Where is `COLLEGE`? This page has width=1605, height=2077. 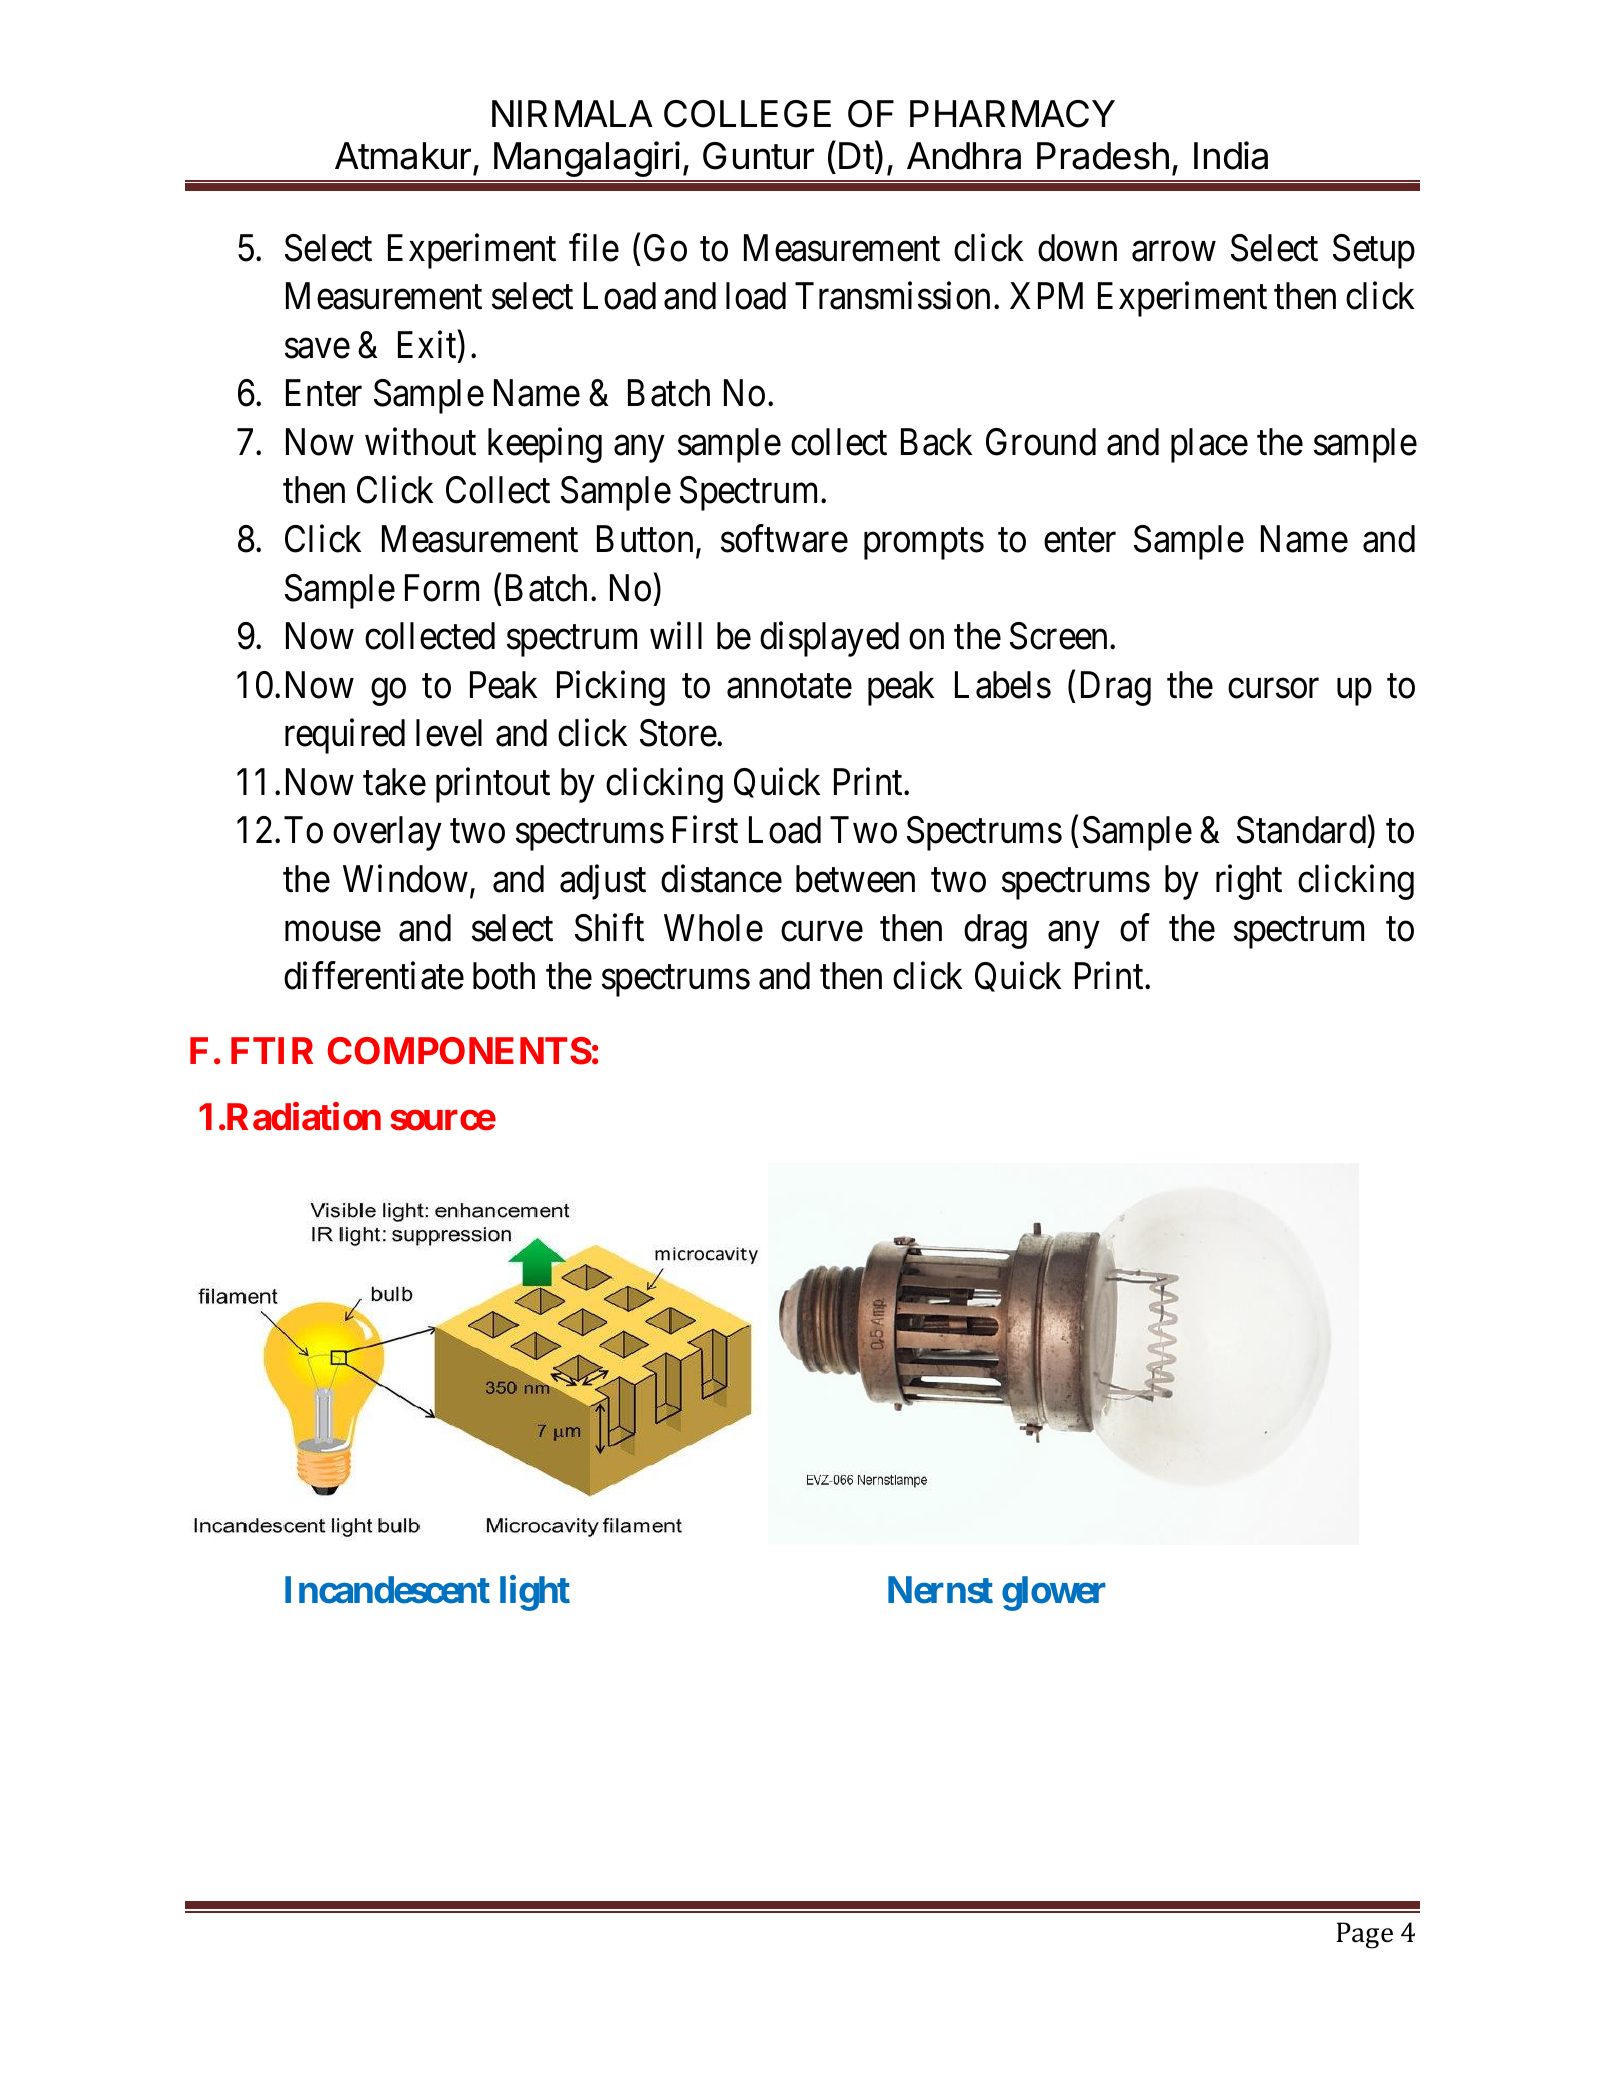 COLLEGE is located at coordinates (747, 114).
